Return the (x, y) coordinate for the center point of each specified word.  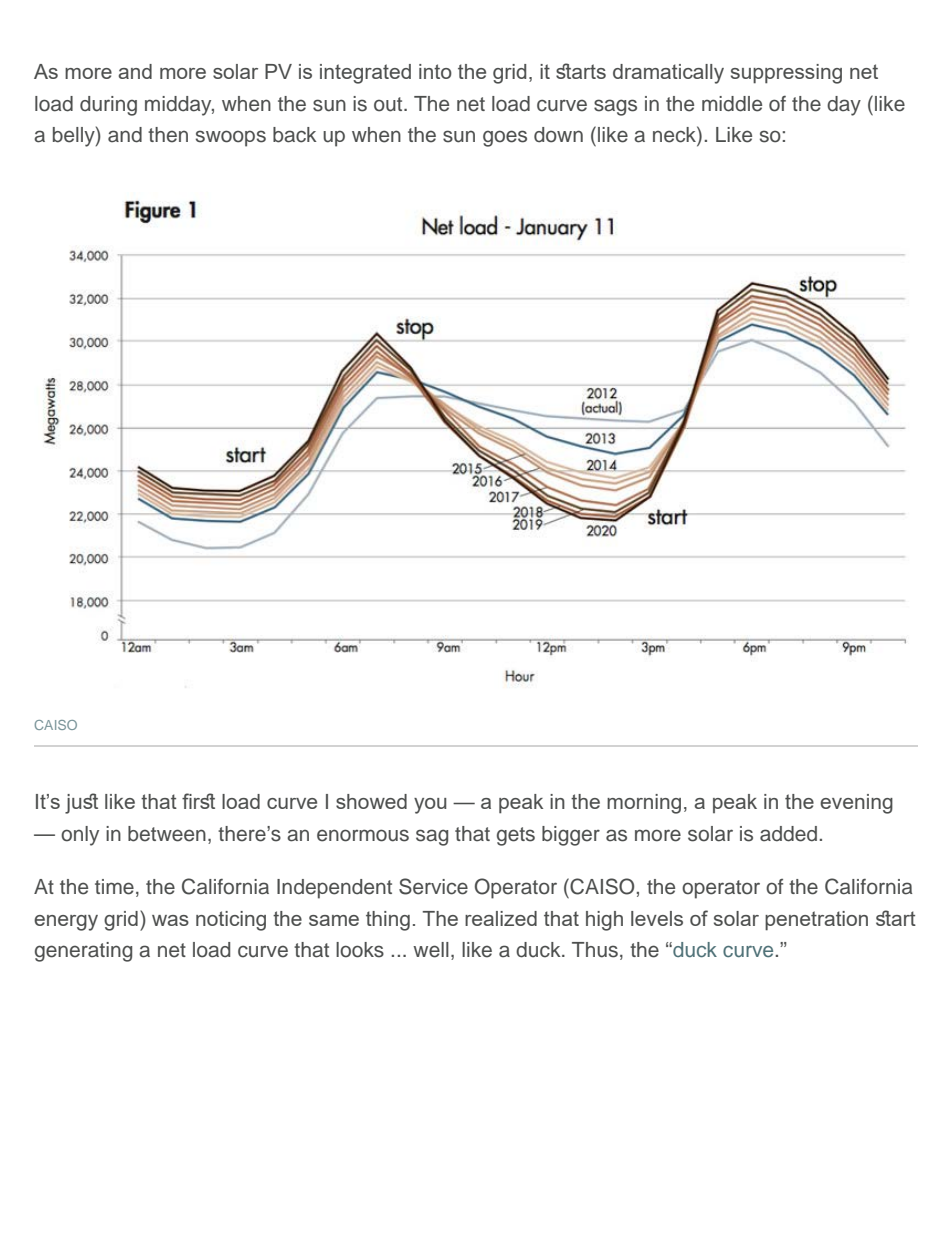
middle (732, 104)
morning (644, 804)
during (108, 106)
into (435, 71)
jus (81, 803)
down (558, 135)
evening (856, 804)
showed (371, 801)
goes (505, 138)
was (170, 920)
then (168, 135)
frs (198, 801)
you (430, 806)
